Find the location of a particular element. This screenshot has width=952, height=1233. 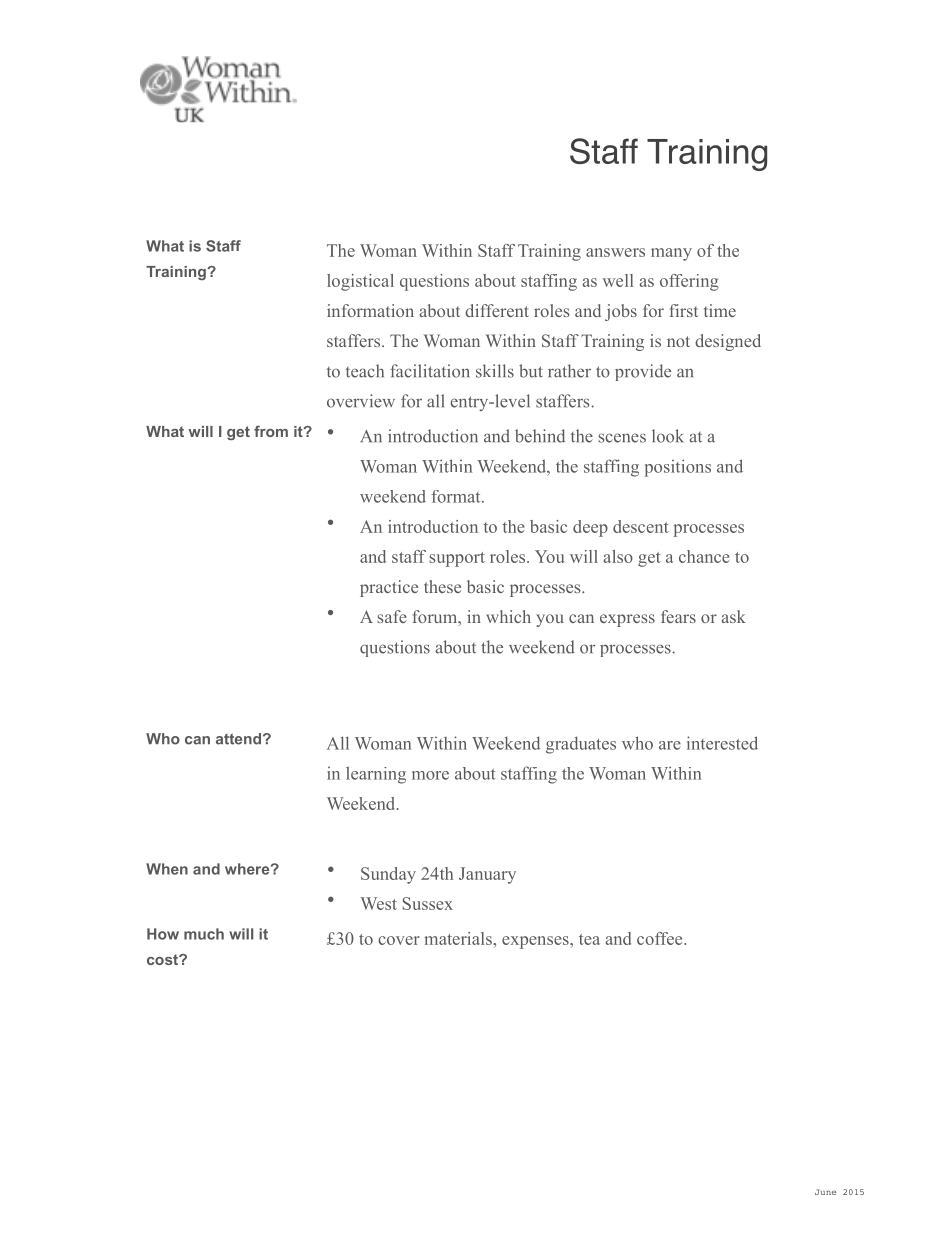

behind is located at coordinates (540, 436).
